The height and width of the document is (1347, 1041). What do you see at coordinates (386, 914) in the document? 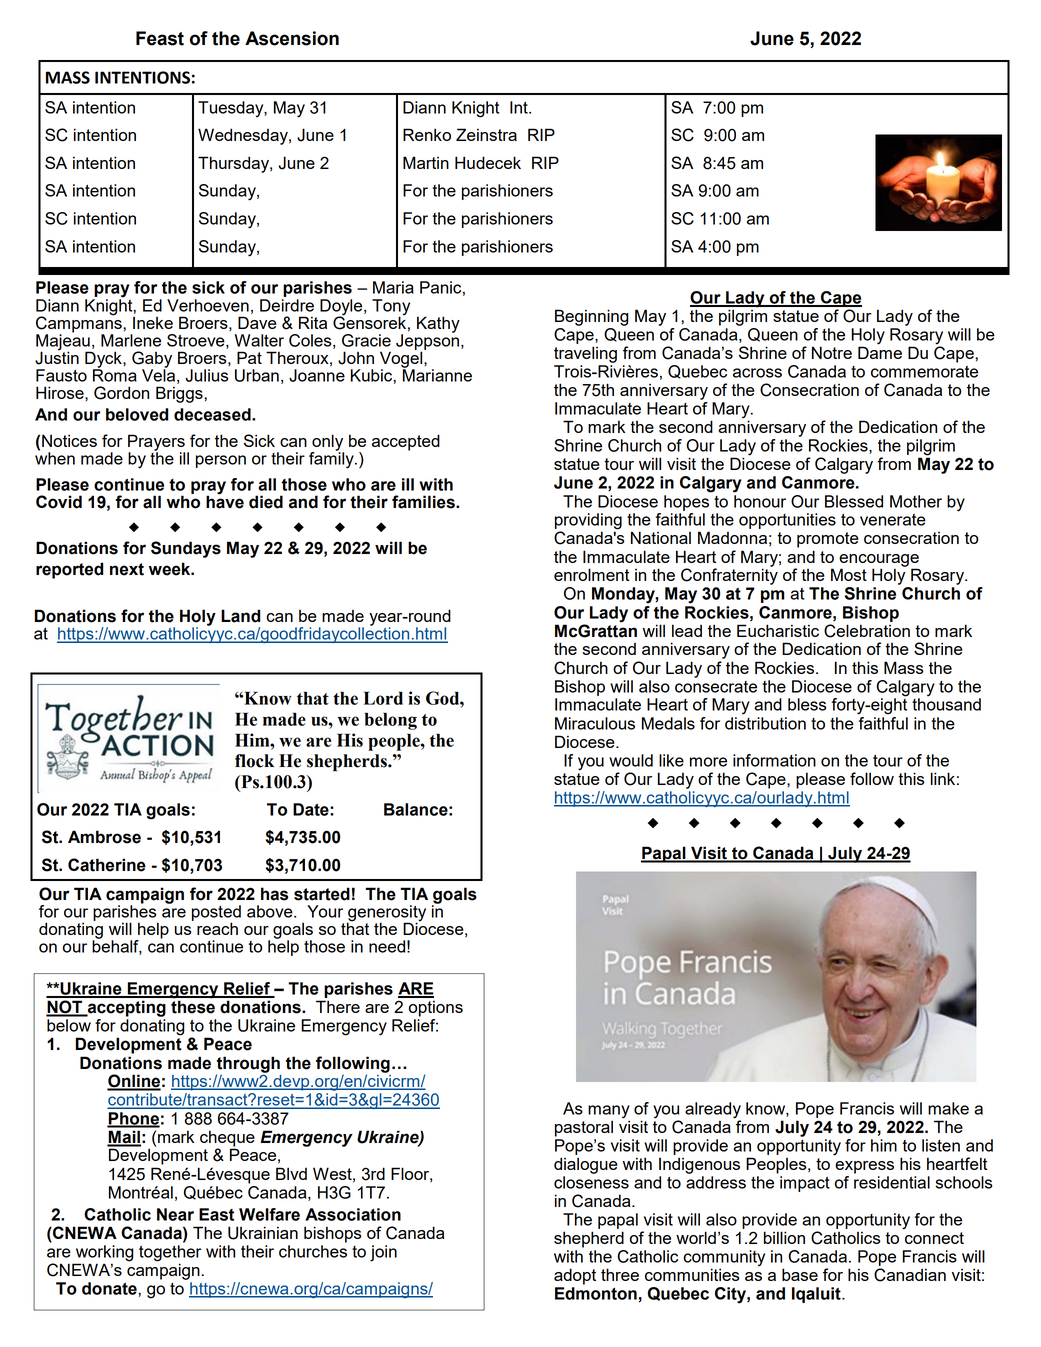
I see `generosity` at bounding box center [386, 914].
